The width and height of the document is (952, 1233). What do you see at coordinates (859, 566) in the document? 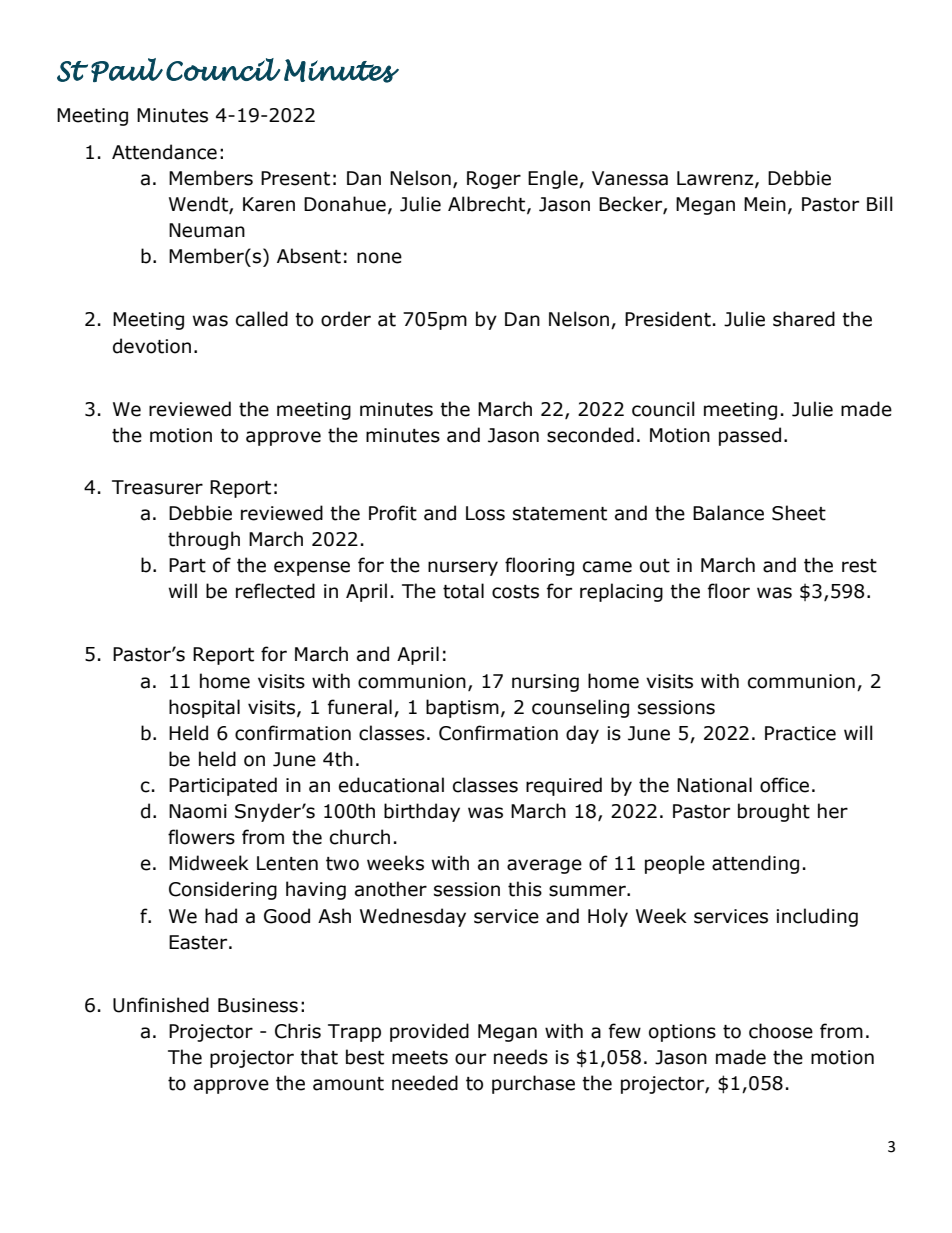
I see `rest` at bounding box center [859, 566].
